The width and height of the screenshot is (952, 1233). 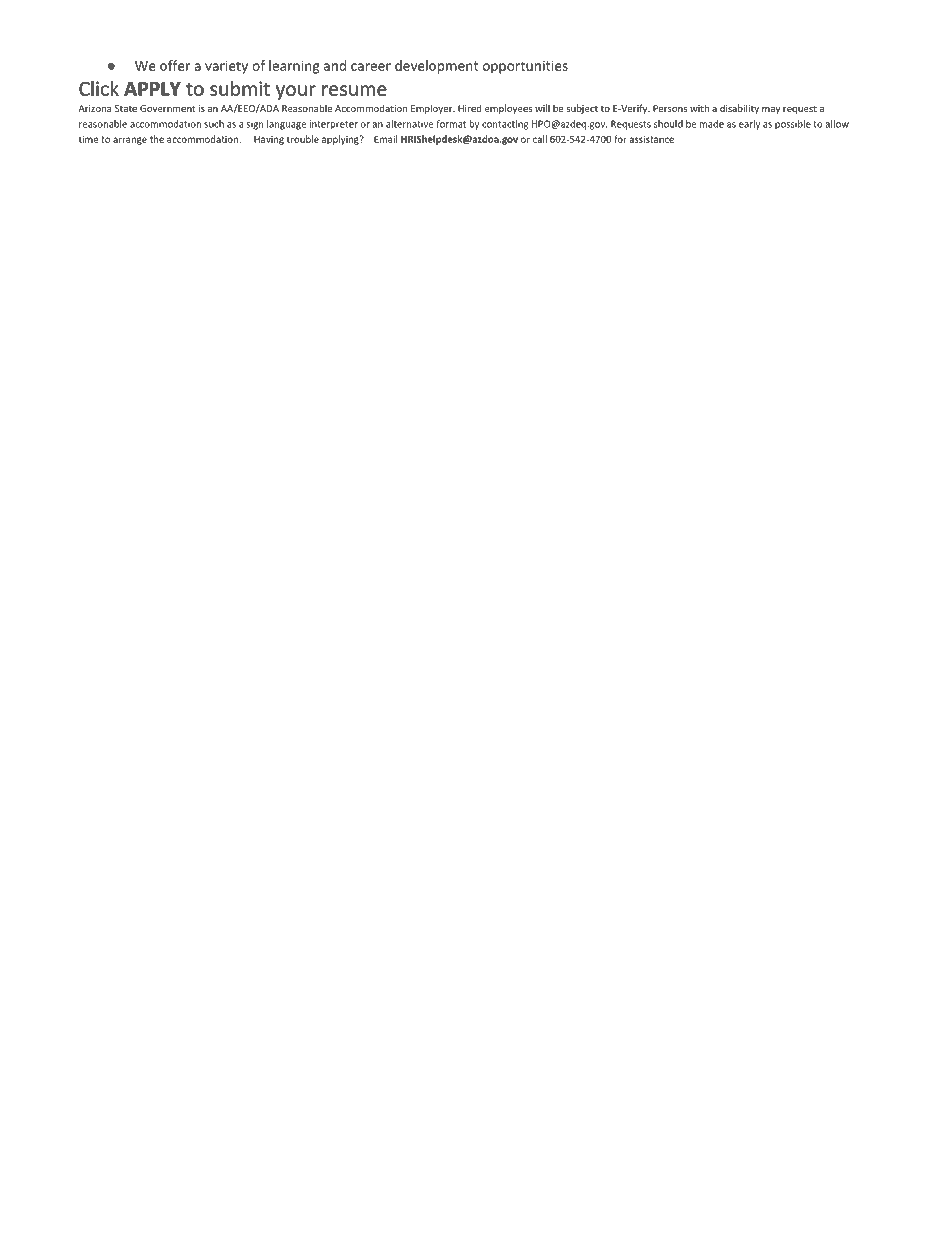 What do you see at coordinates (175, 65) in the screenshot?
I see `offer` at bounding box center [175, 65].
